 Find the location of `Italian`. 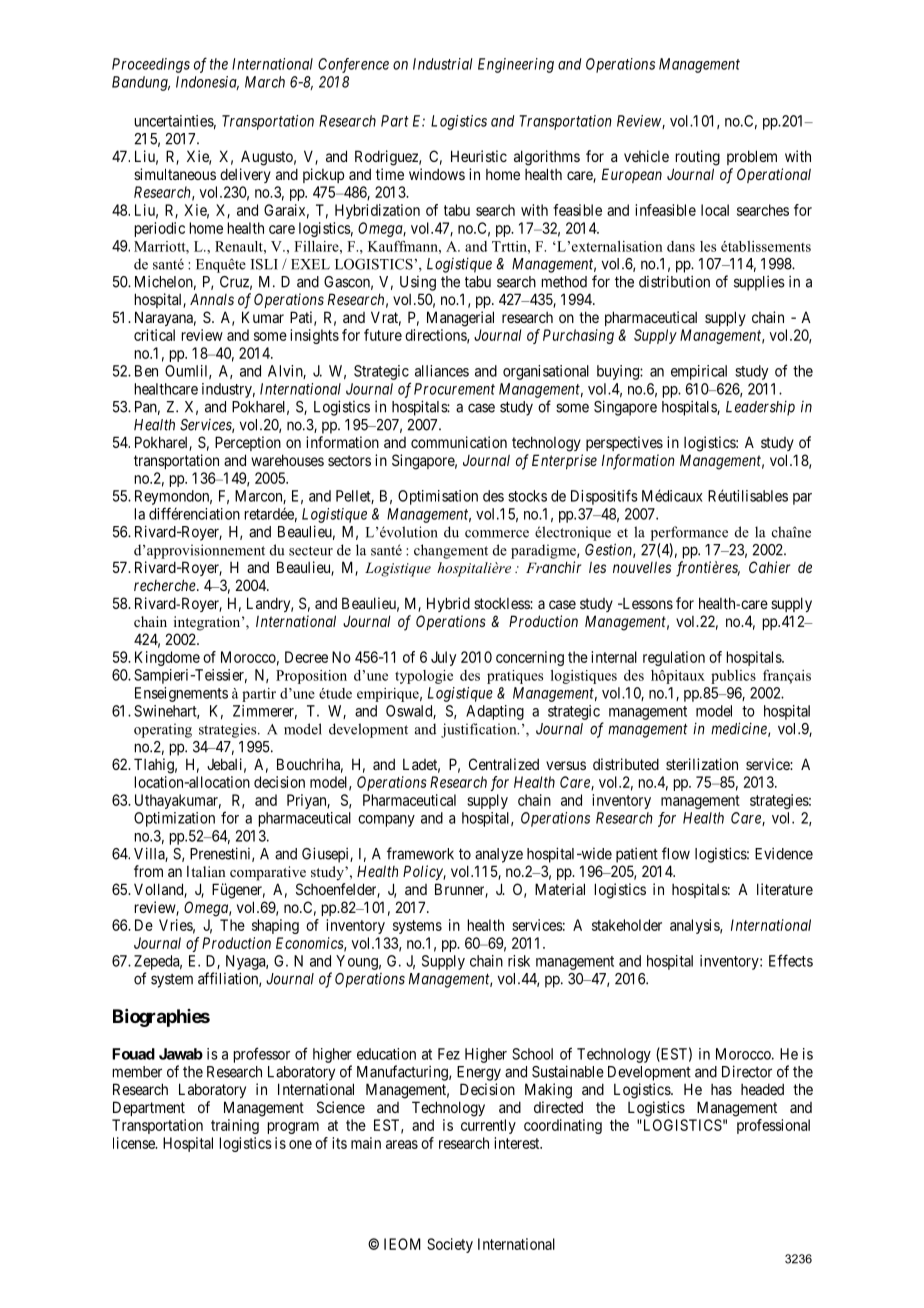

Italian is located at coordinates (206, 871).
